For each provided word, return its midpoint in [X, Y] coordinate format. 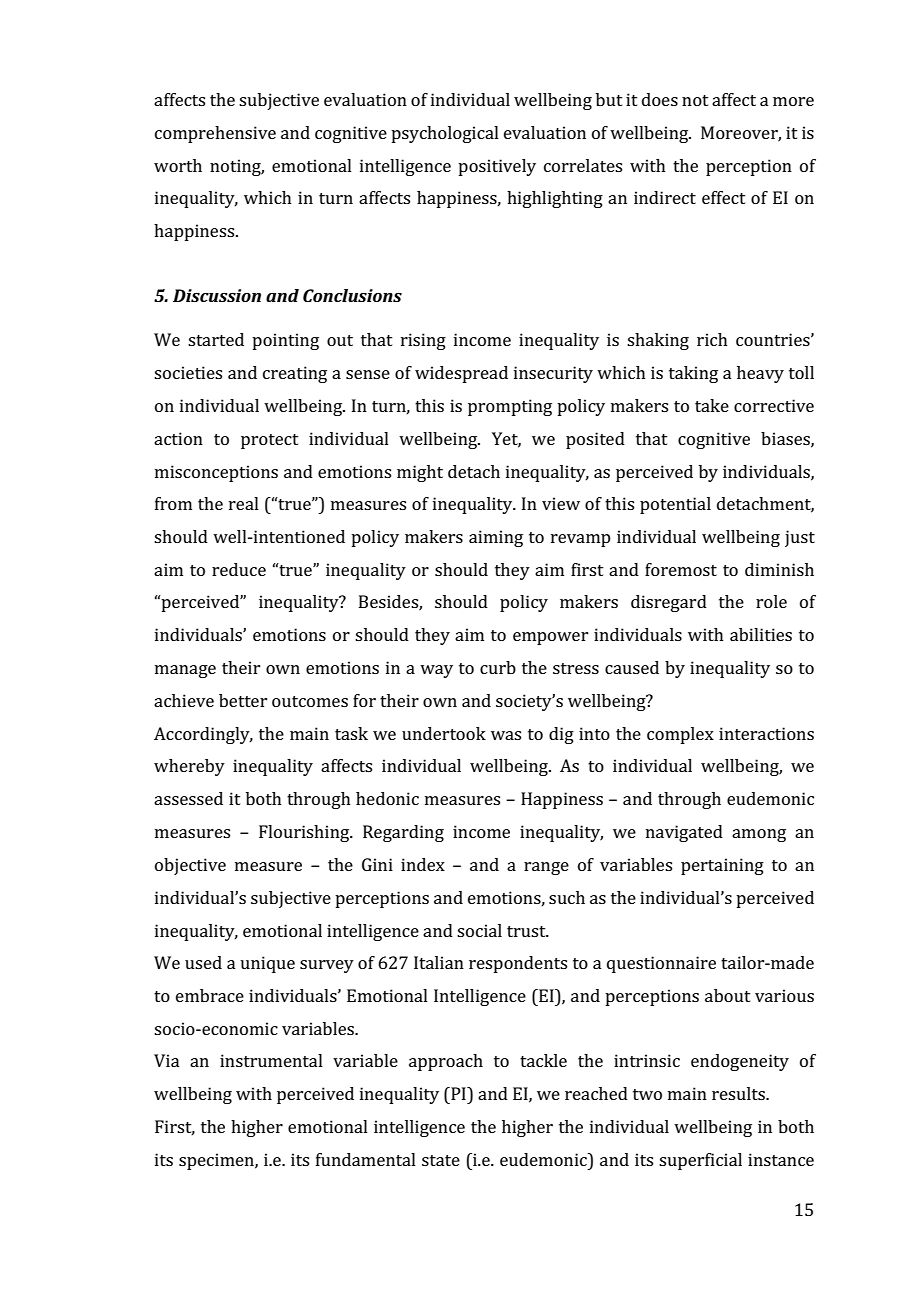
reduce [239, 569]
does [660, 99]
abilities [761, 634]
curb [498, 667]
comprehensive [215, 134]
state [441, 1160]
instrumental [271, 1060]
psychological [445, 134]
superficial [700, 1161]
